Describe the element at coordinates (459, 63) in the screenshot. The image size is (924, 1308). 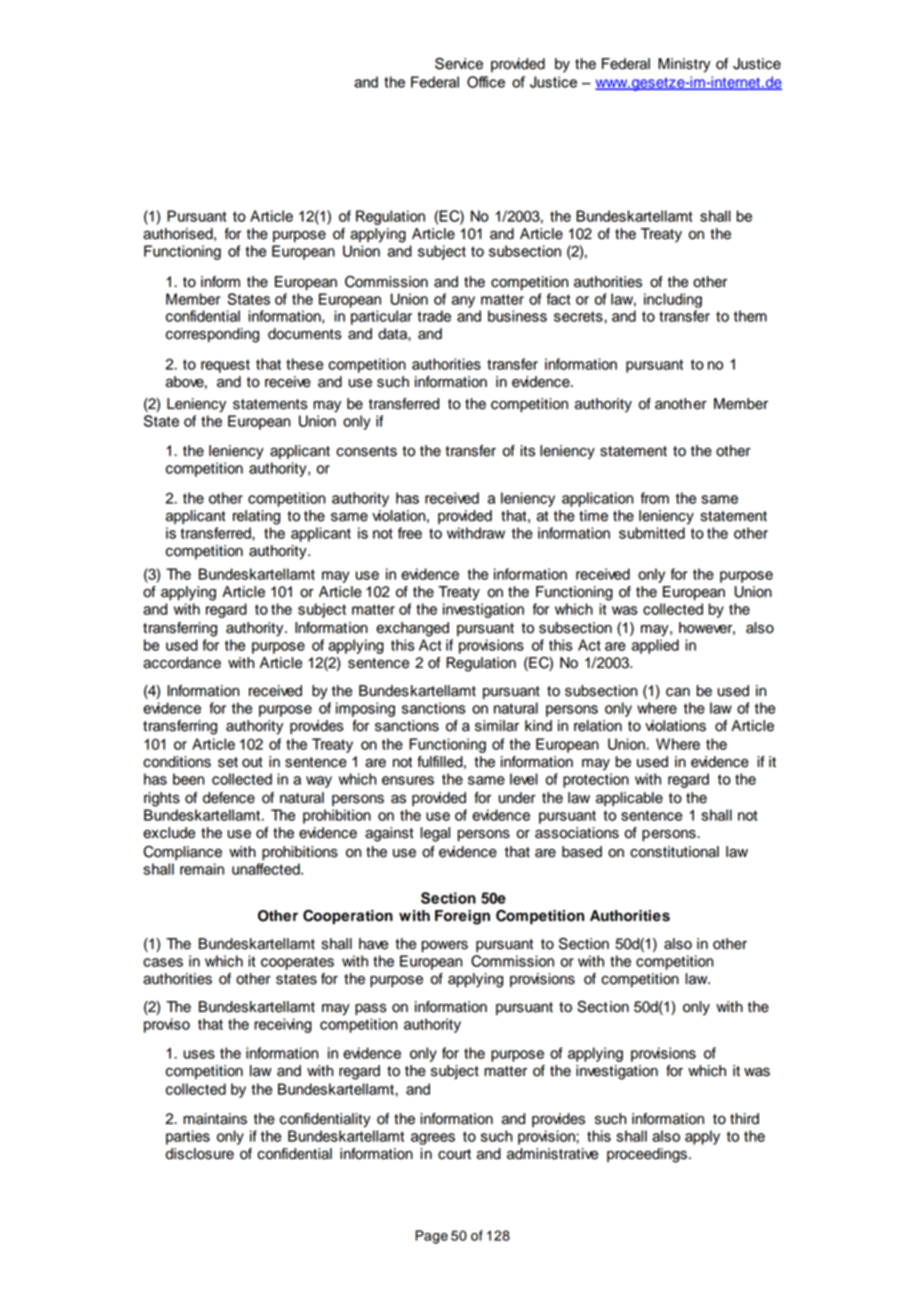
I see `Service` at that location.
